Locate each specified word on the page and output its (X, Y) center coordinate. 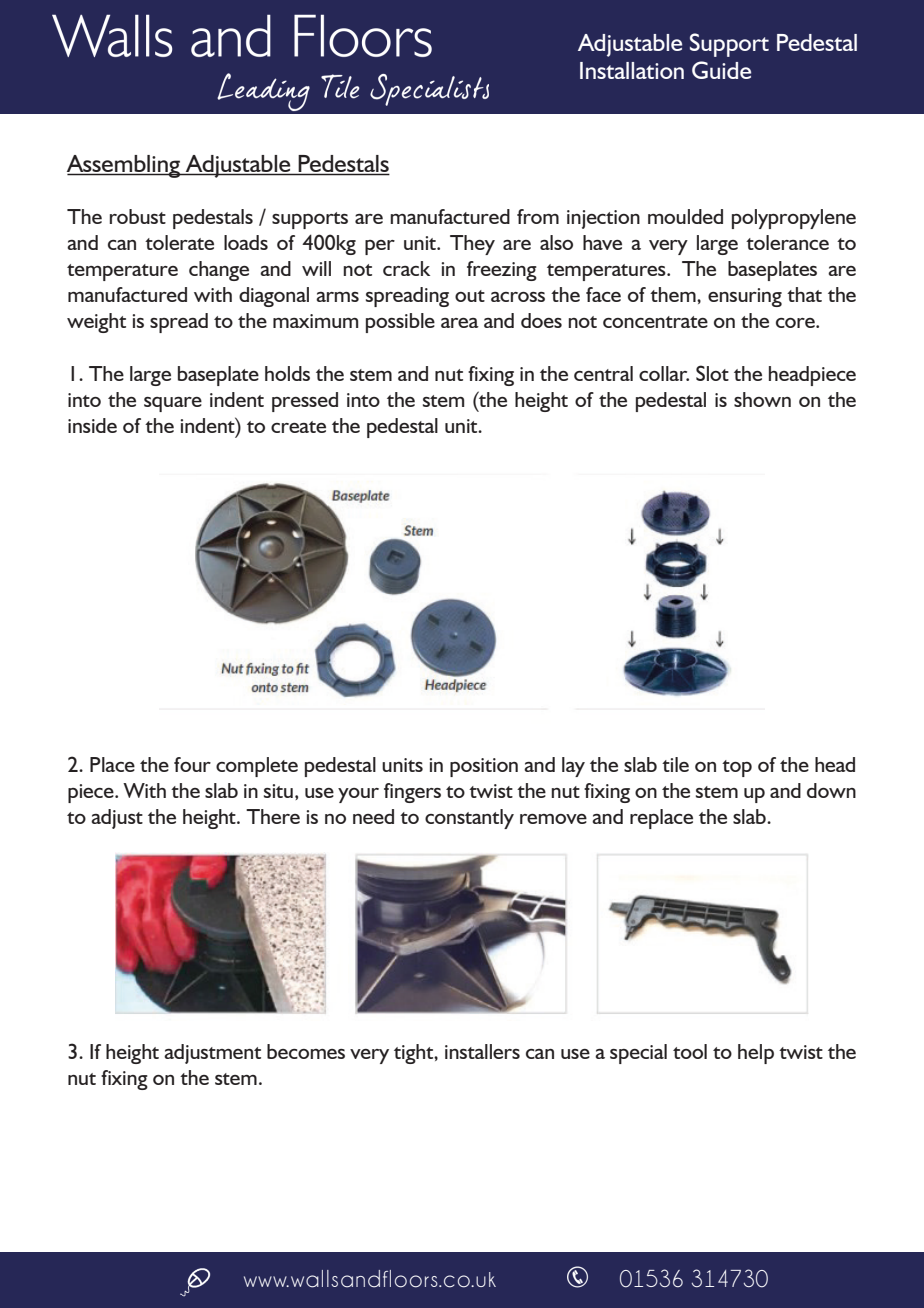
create (298, 427)
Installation (632, 70)
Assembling (125, 166)
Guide (721, 70)
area (460, 323)
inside (92, 425)
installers (482, 1051)
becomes (306, 1051)
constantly (469, 819)
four (192, 764)
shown (762, 399)
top (737, 768)
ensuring (745, 297)
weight (96, 323)
